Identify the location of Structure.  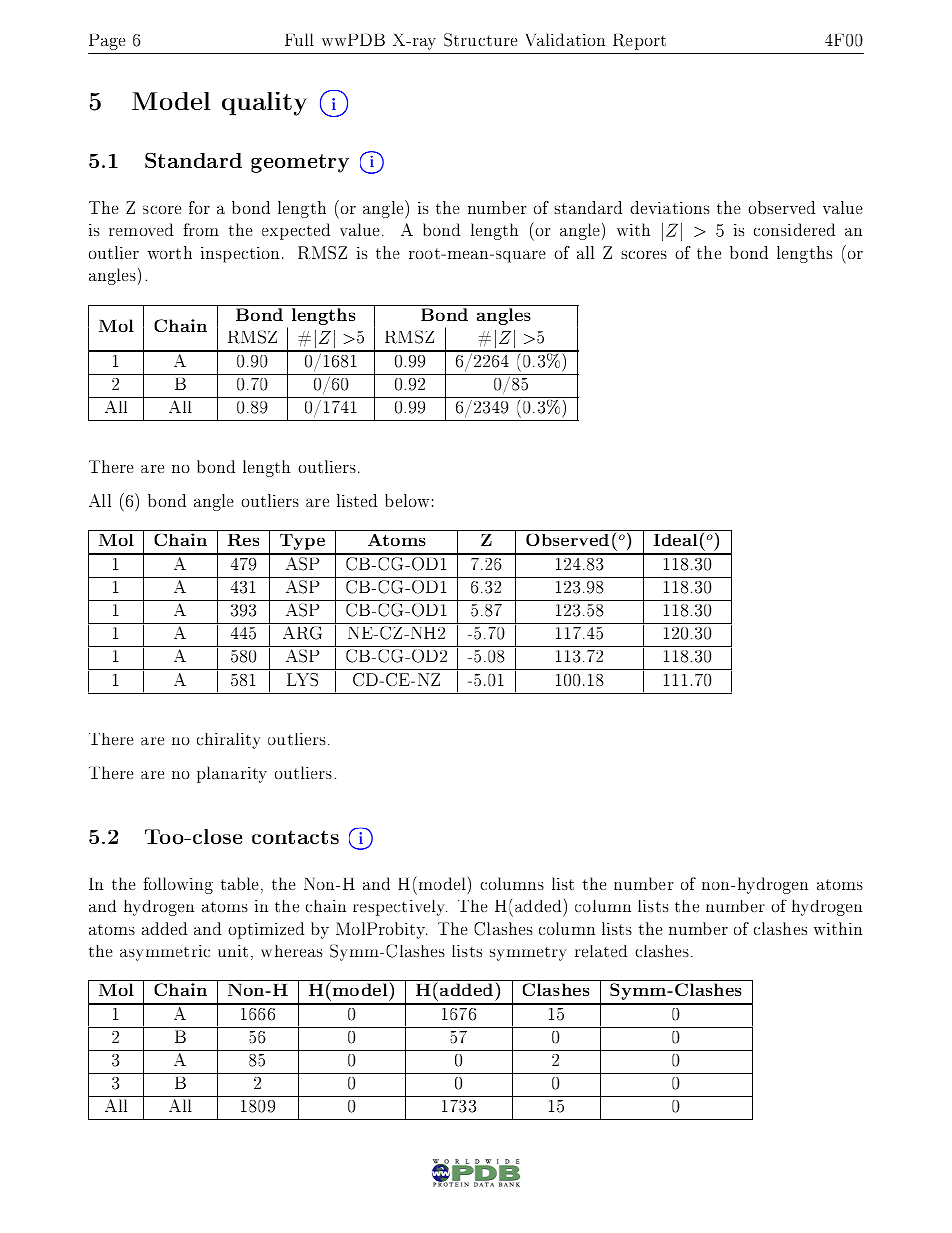
(480, 40).
